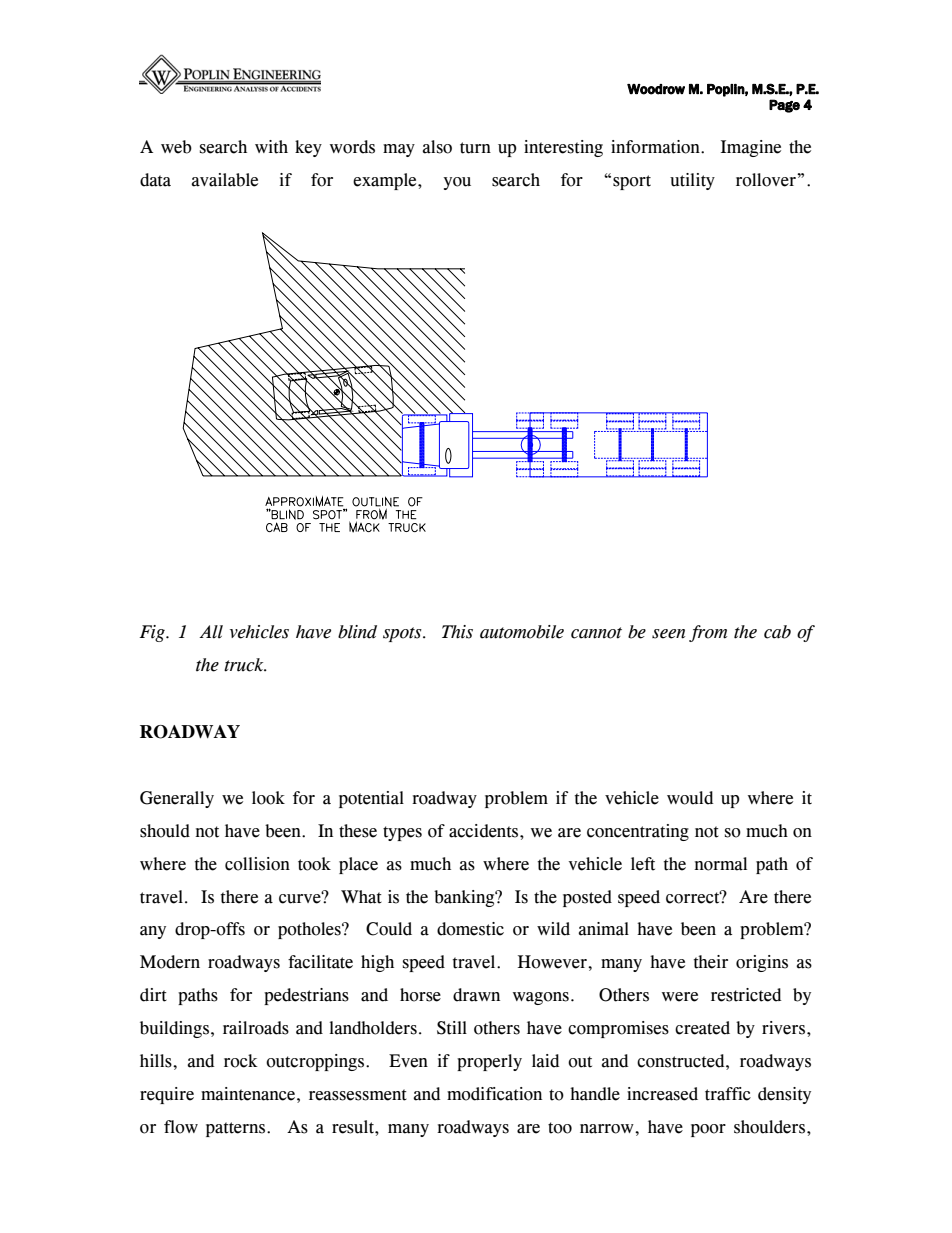 The image size is (952, 1233). What do you see at coordinates (245, 665) in the document?
I see `truck` at bounding box center [245, 665].
